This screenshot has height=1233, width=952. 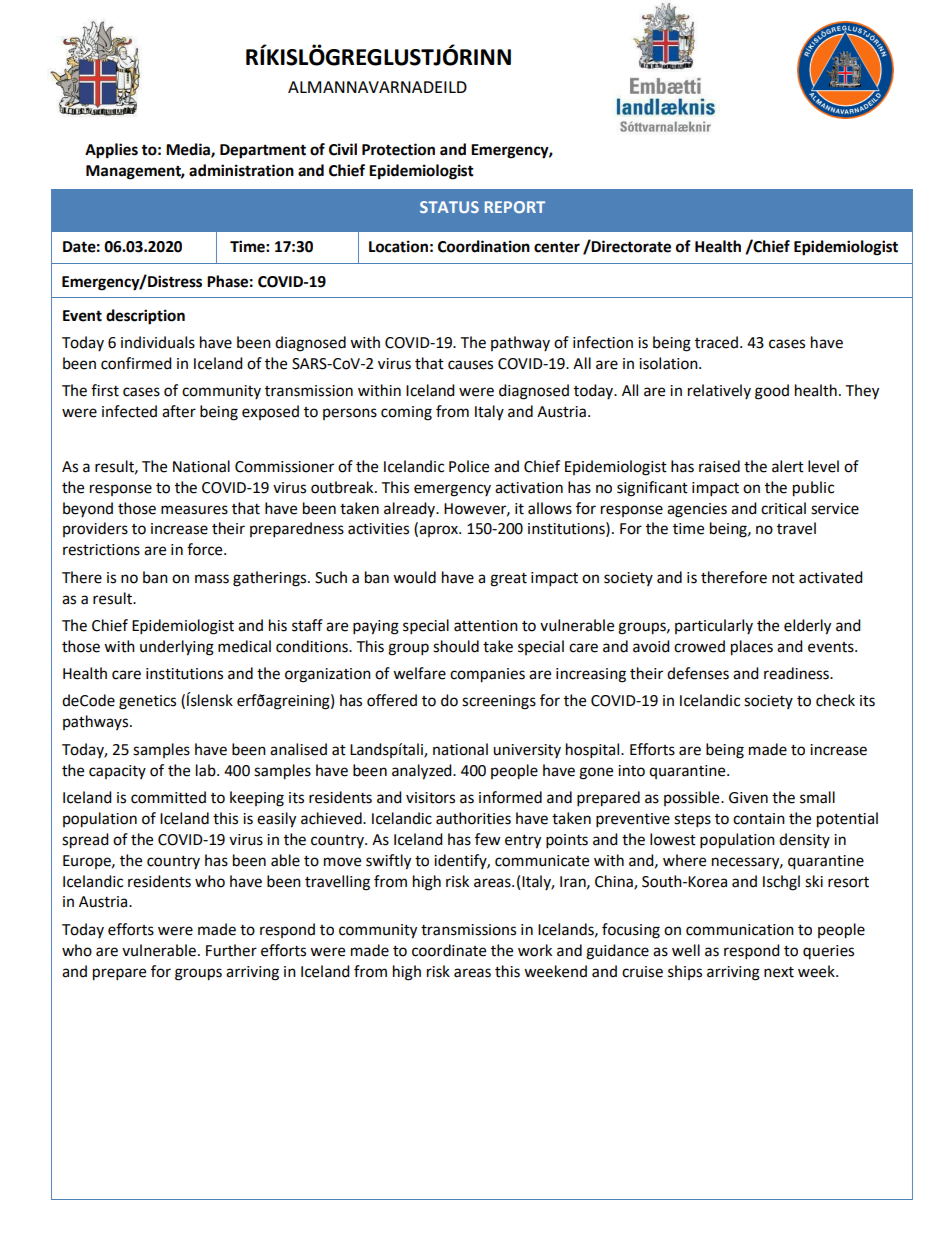 What do you see at coordinates (508, 580) in the screenshot?
I see `great` at bounding box center [508, 580].
